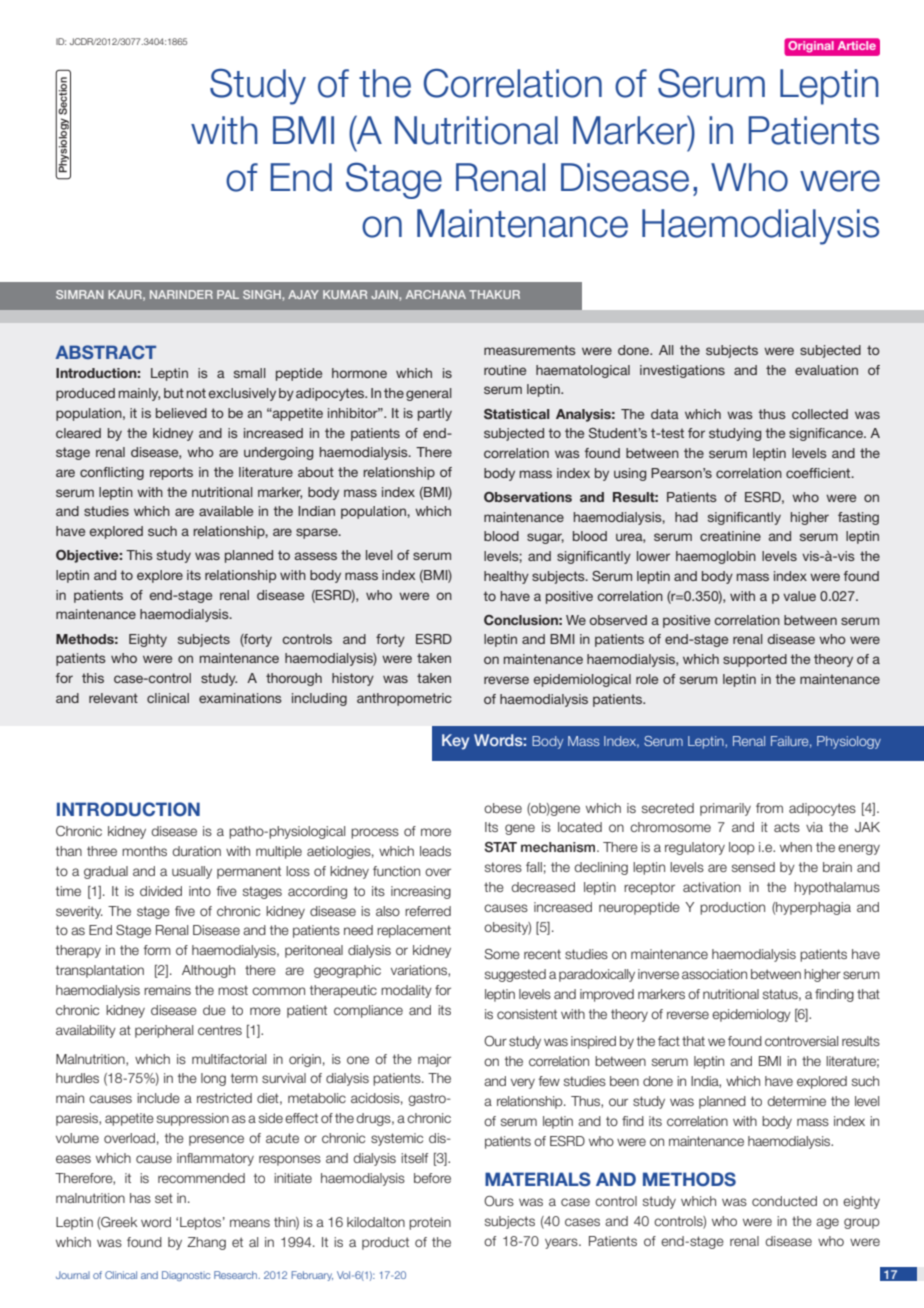 Image resolution: width=924 pixels, height=1308 pixels. I want to click on healthy, so click(506, 577).
